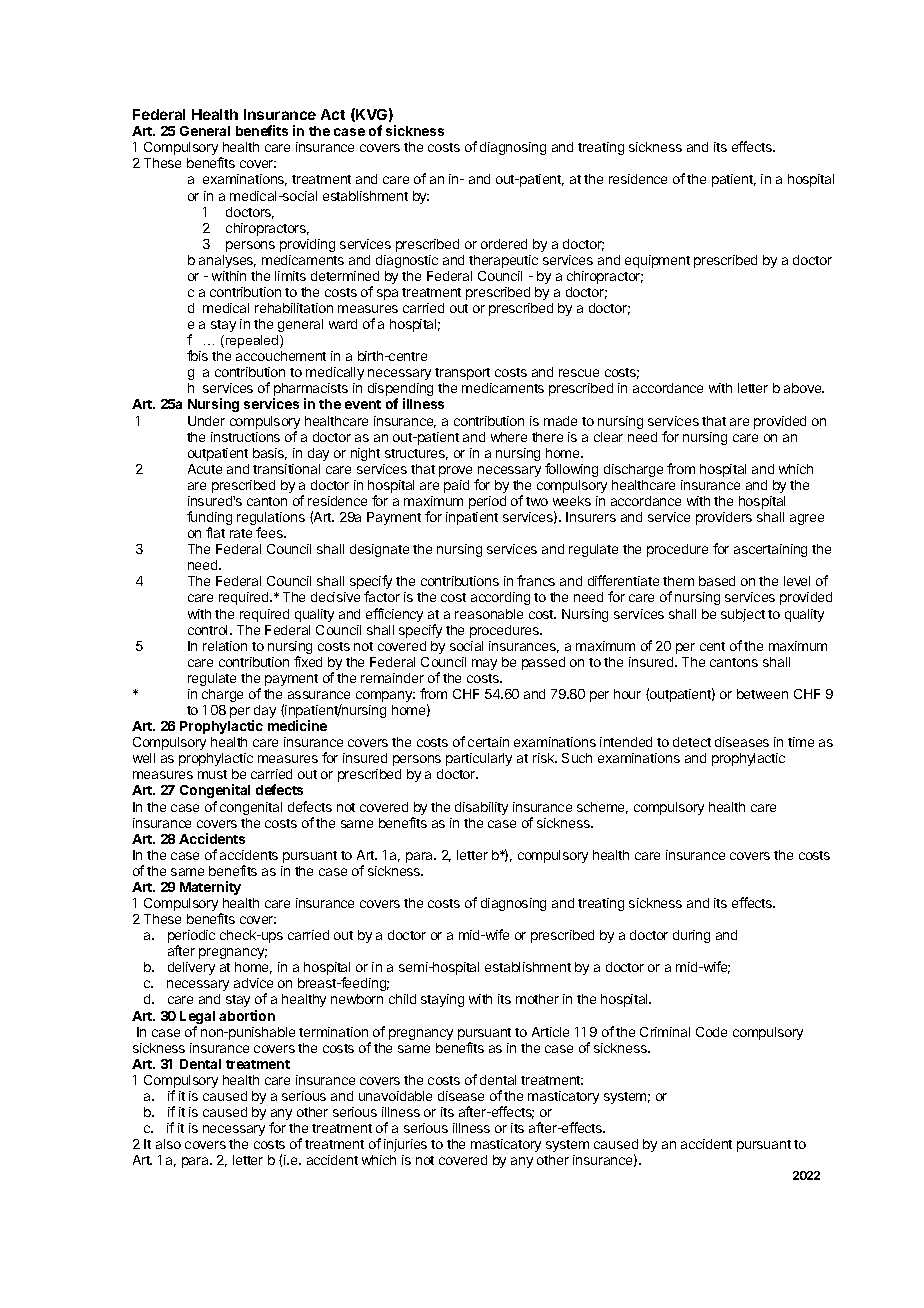  I want to click on analyses, so click(227, 261).
